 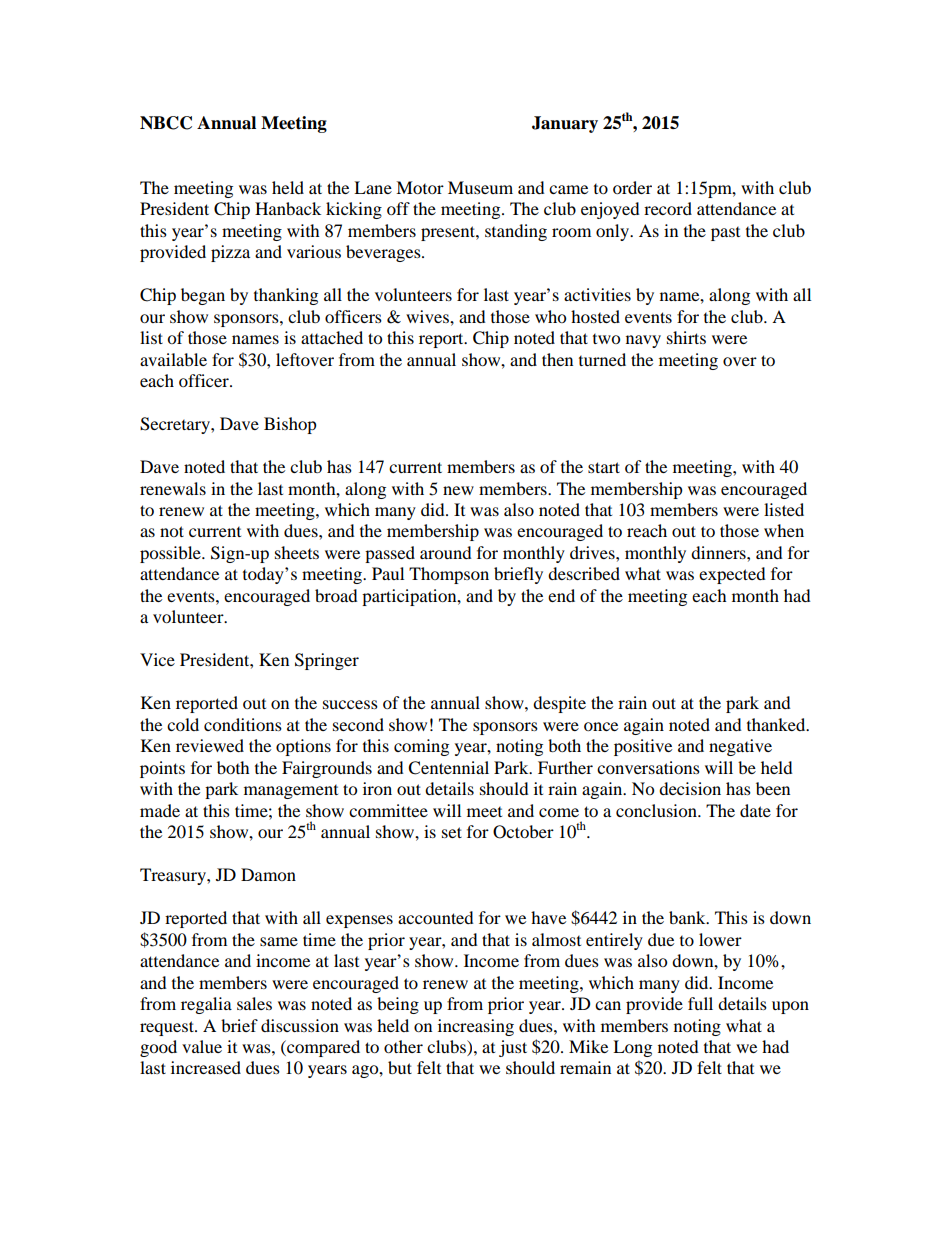 What do you see at coordinates (449, 575) in the image?
I see `Thompson` at bounding box center [449, 575].
